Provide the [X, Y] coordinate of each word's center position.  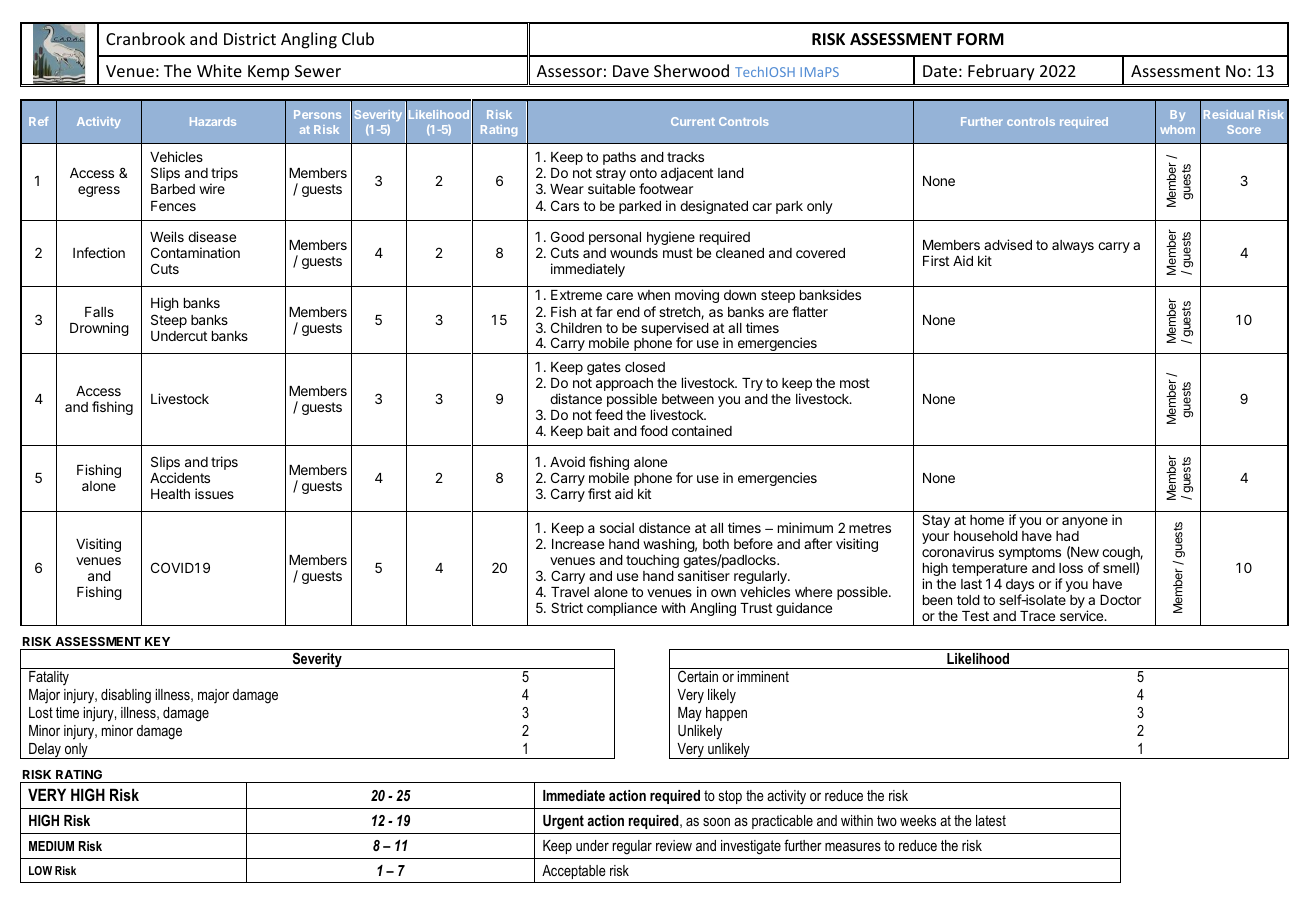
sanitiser [704, 575]
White [219, 70]
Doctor [1120, 600]
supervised [675, 330]
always [1073, 246]
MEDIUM [51, 846]
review [674, 845]
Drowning [99, 329]
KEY [157, 641]
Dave [631, 71]
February [1001, 72]
